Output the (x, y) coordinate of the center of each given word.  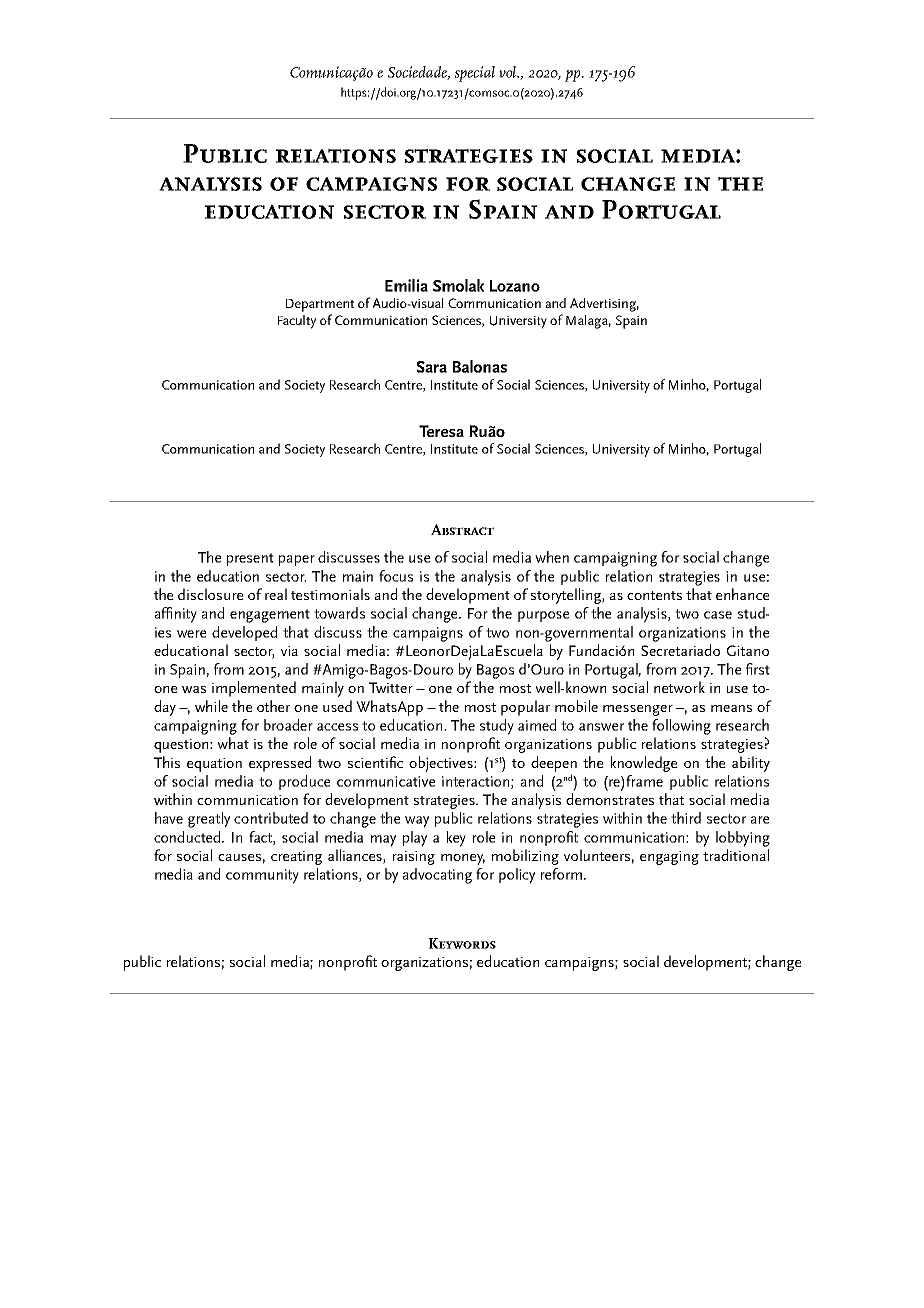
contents (654, 595)
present (250, 559)
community (262, 876)
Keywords (462, 943)
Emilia (406, 285)
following (681, 727)
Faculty (297, 322)
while (211, 706)
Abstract (462, 529)
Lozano (515, 286)
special (475, 74)
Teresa (441, 431)
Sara (431, 367)
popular (525, 708)
